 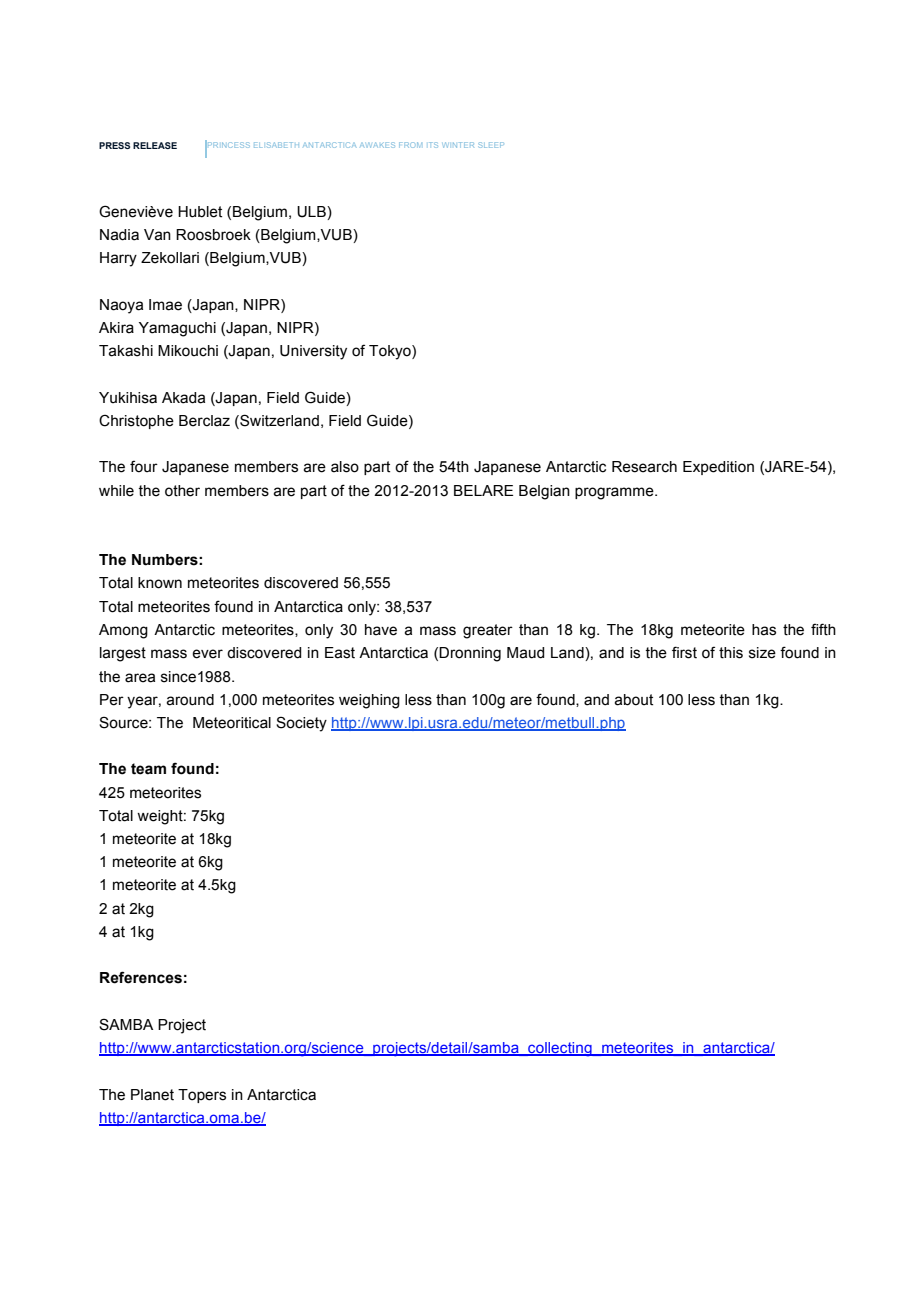 I want to click on Tokyo, so click(x=391, y=352).
